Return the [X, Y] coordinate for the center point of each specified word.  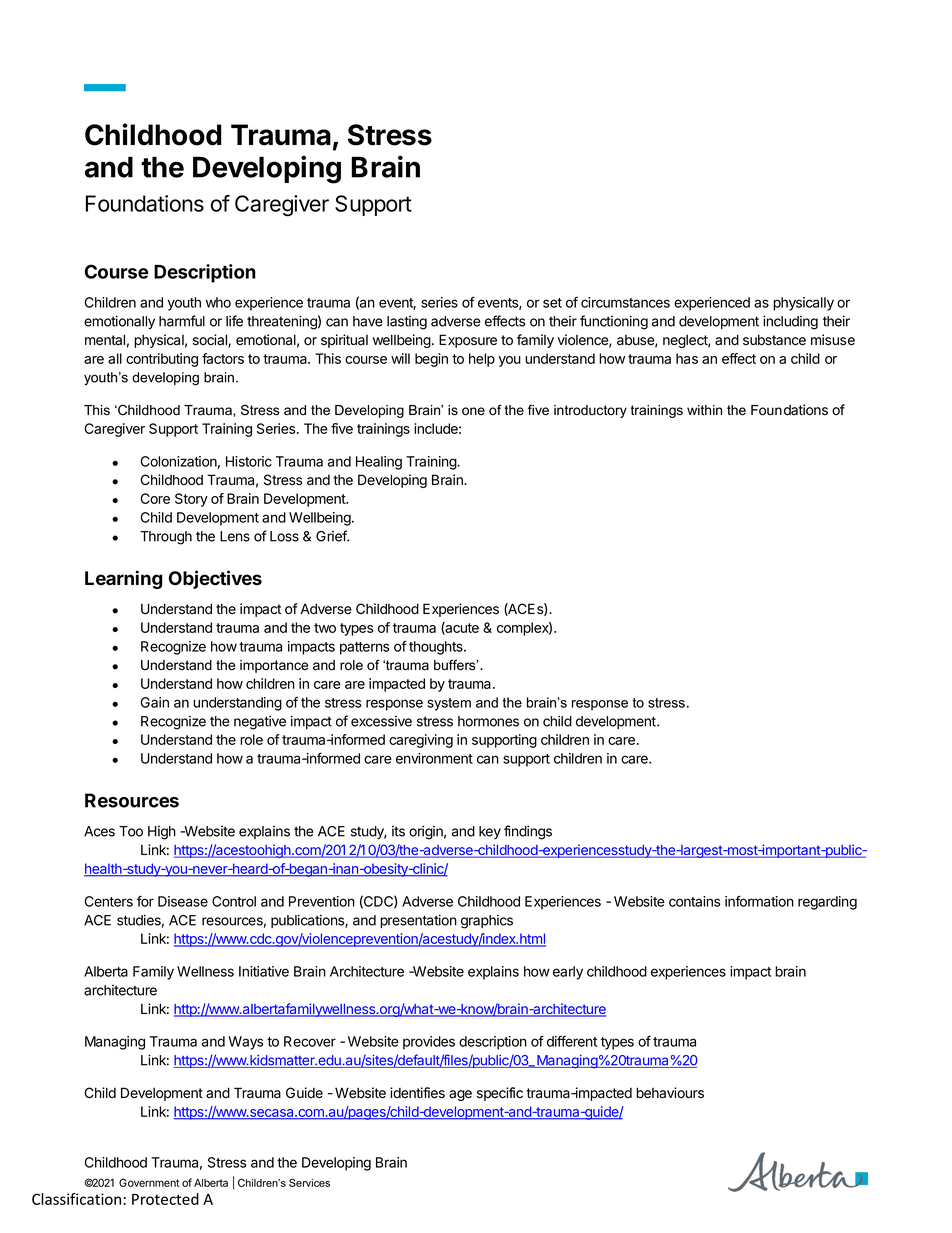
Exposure [468, 341]
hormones [488, 721]
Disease [183, 901]
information [759, 901]
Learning [123, 579]
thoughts [437, 648]
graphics [487, 922]
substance [774, 340]
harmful [182, 321]
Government [149, 1182]
